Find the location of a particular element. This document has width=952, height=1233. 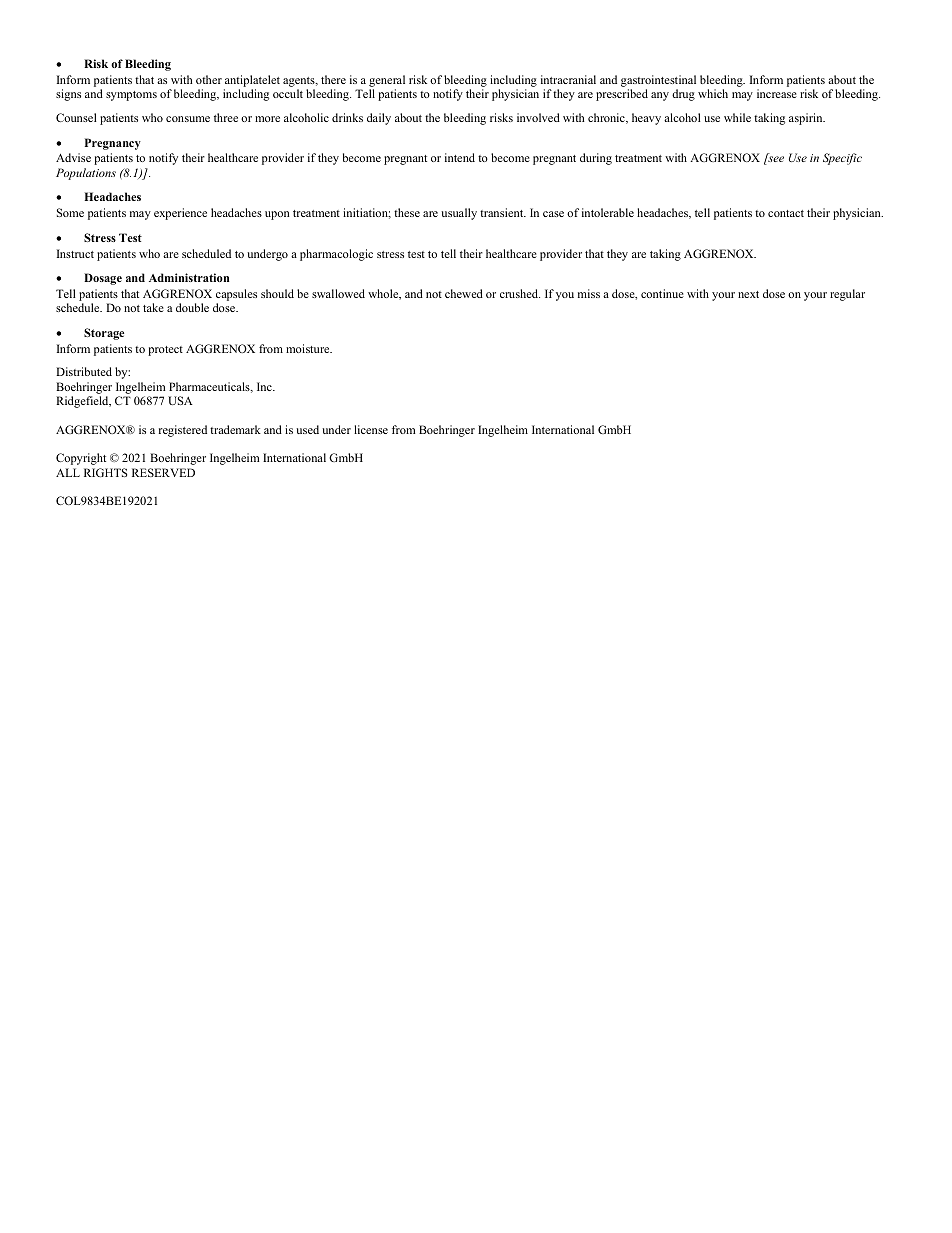

general is located at coordinates (387, 82).
